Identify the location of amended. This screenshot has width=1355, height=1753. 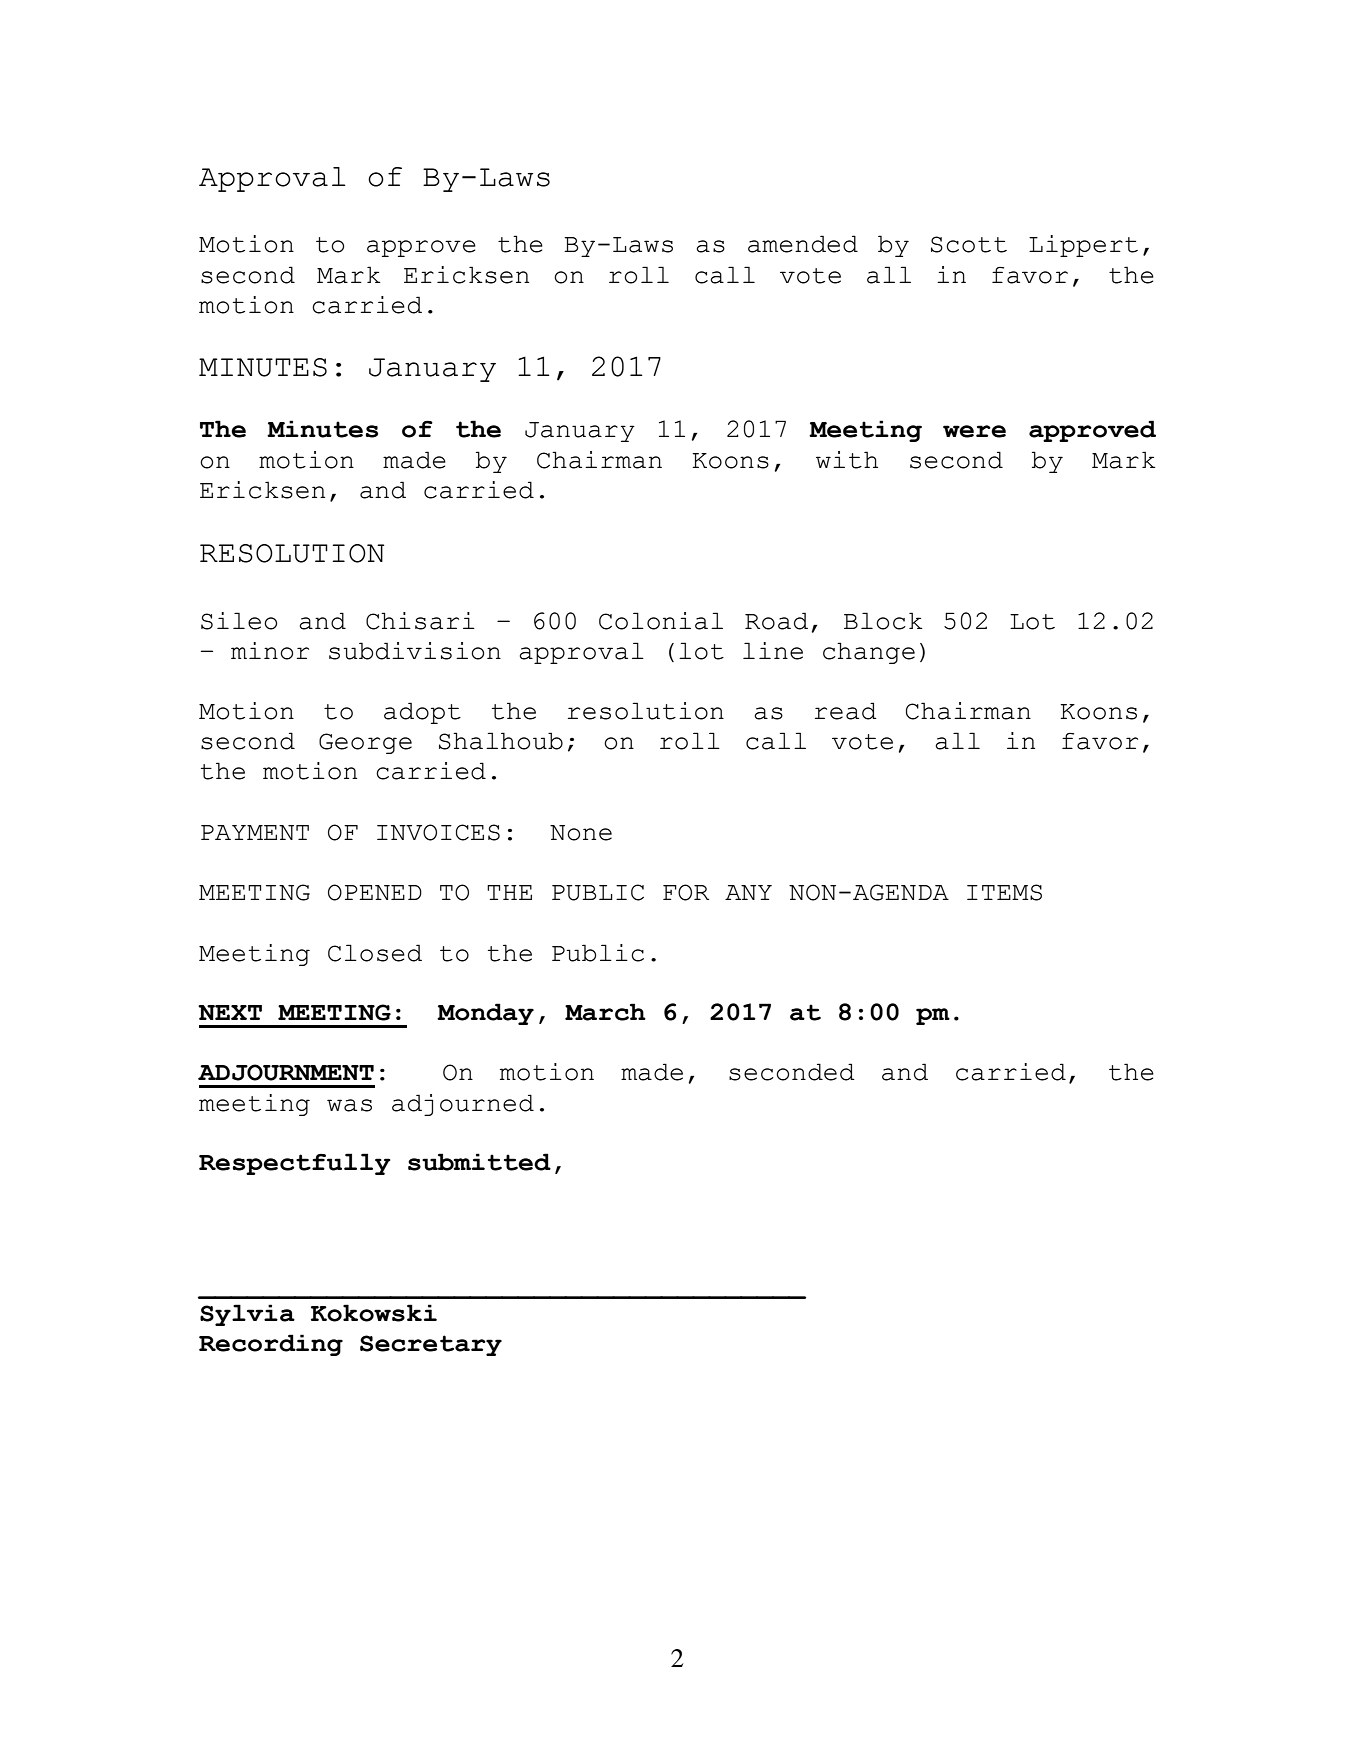
(803, 244).
